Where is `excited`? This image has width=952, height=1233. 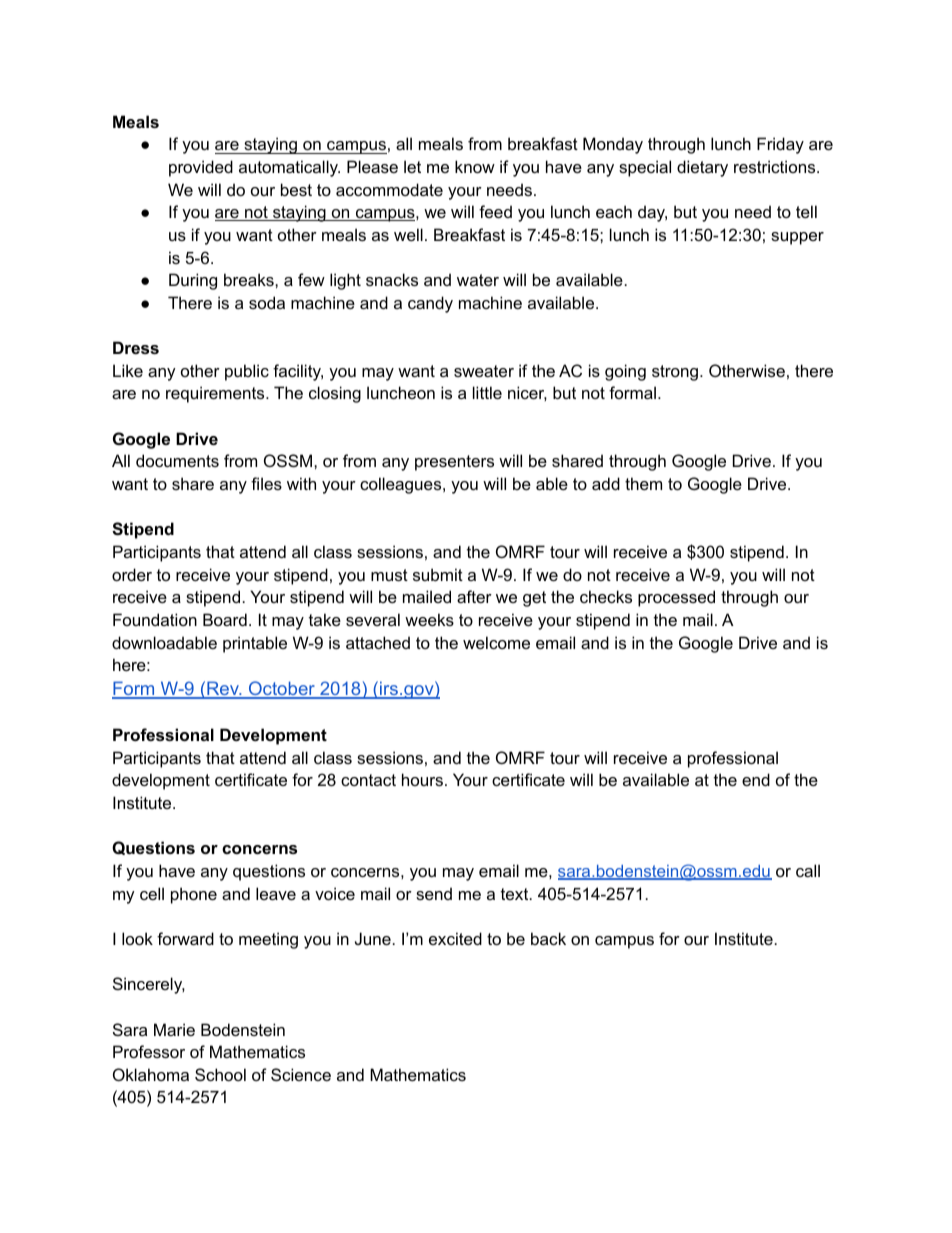
excited is located at coordinates (455, 938).
